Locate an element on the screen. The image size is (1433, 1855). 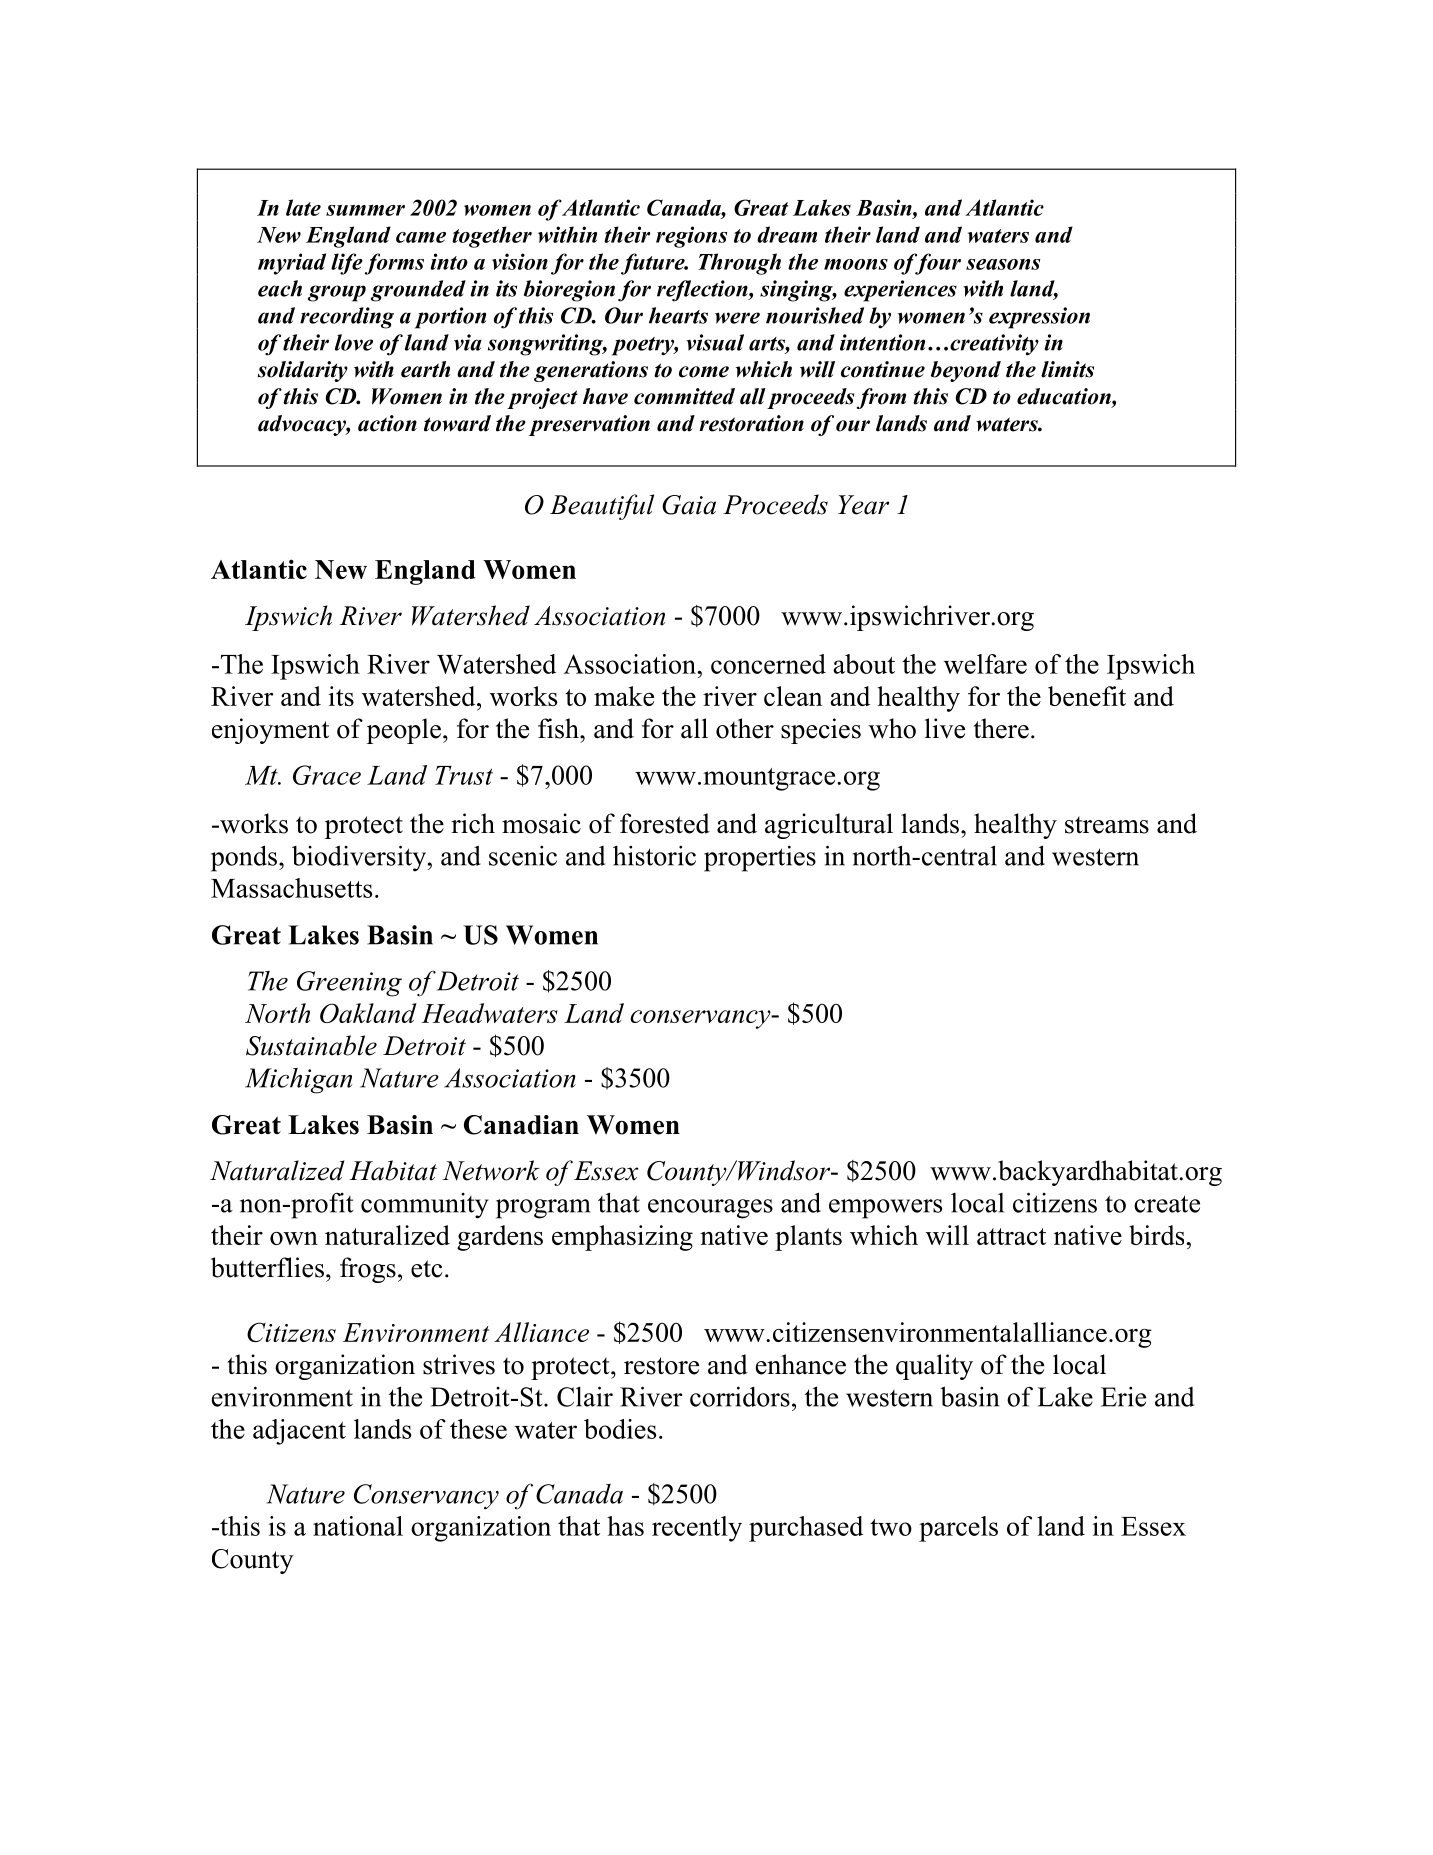
recently is located at coordinates (697, 1529).
